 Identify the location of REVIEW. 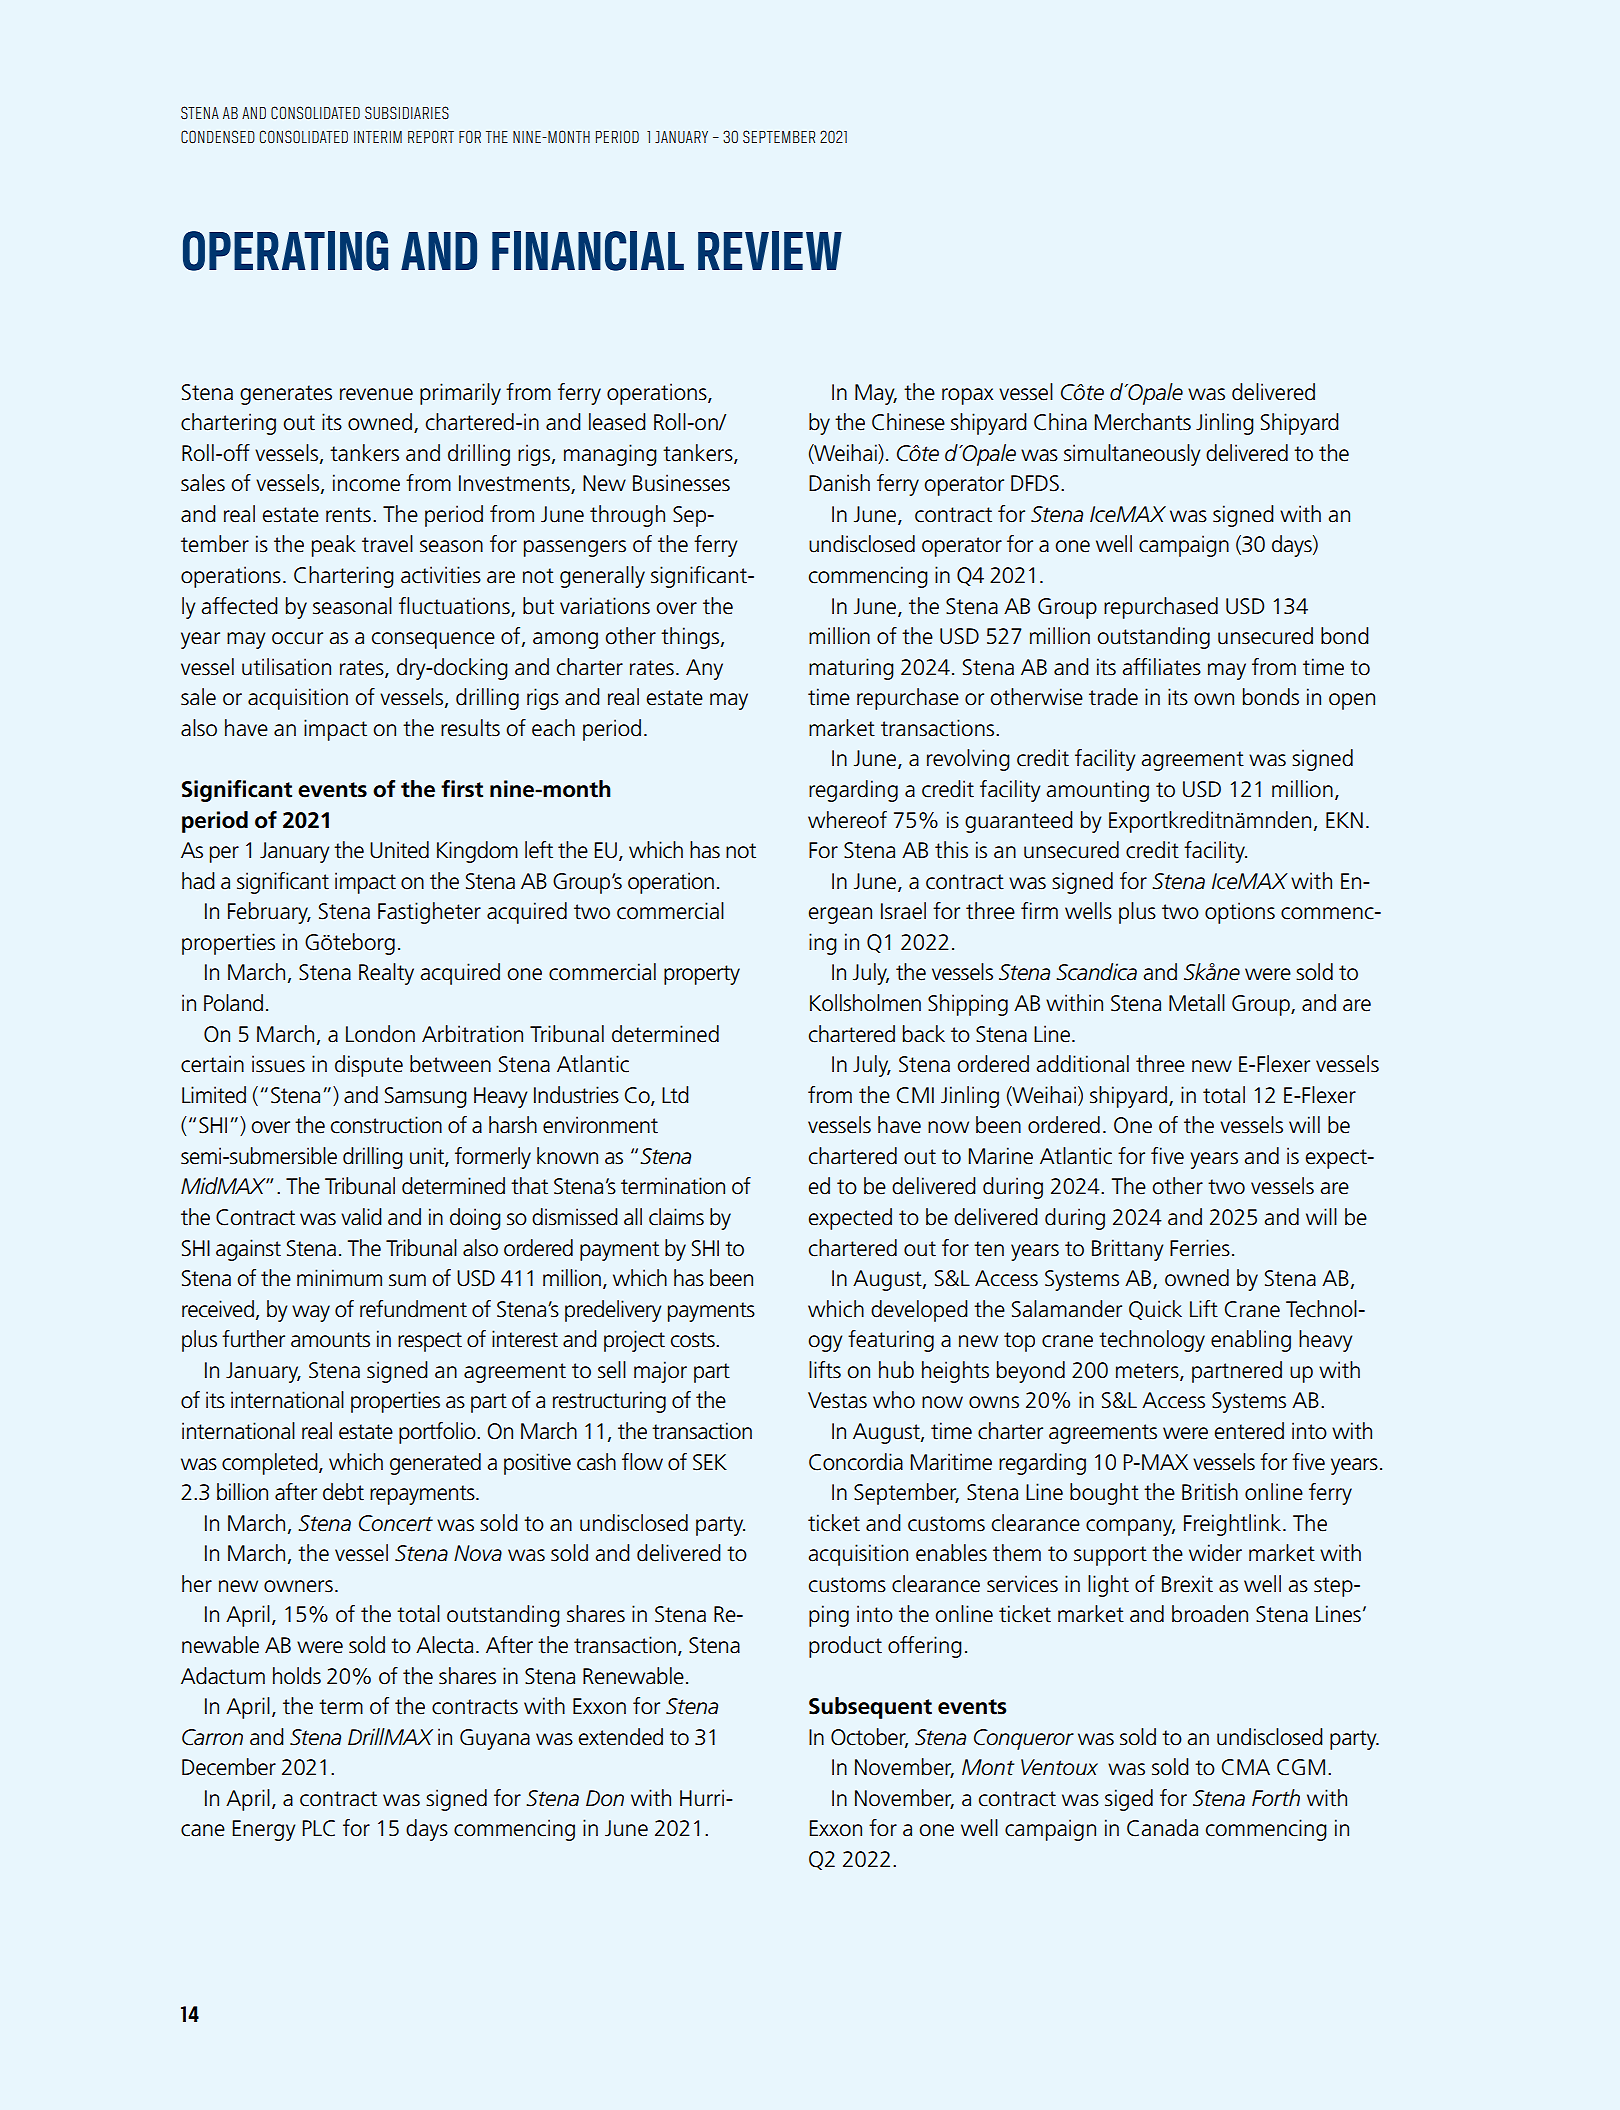
(770, 250).
